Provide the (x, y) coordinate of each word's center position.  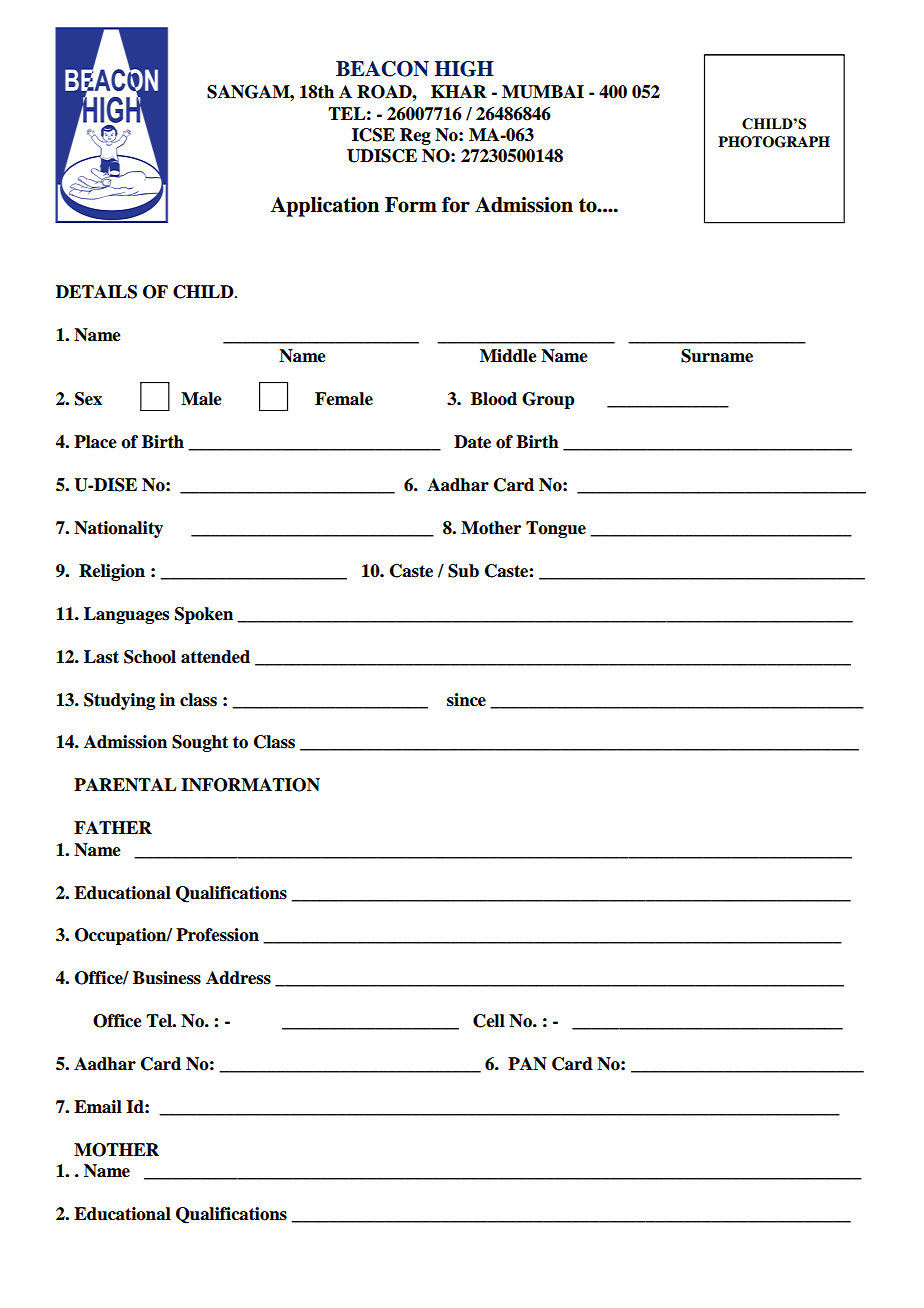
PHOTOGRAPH (774, 142)
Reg (415, 136)
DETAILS (96, 292)
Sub (463, 571)
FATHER (113, 827)
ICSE (373, 135)
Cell (489, 1021)
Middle (508, 356)
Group (548, 400)
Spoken (204, 615)
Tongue (556, 529)
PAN (527, 1064)
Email (98, 1107)
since (466, 700)
